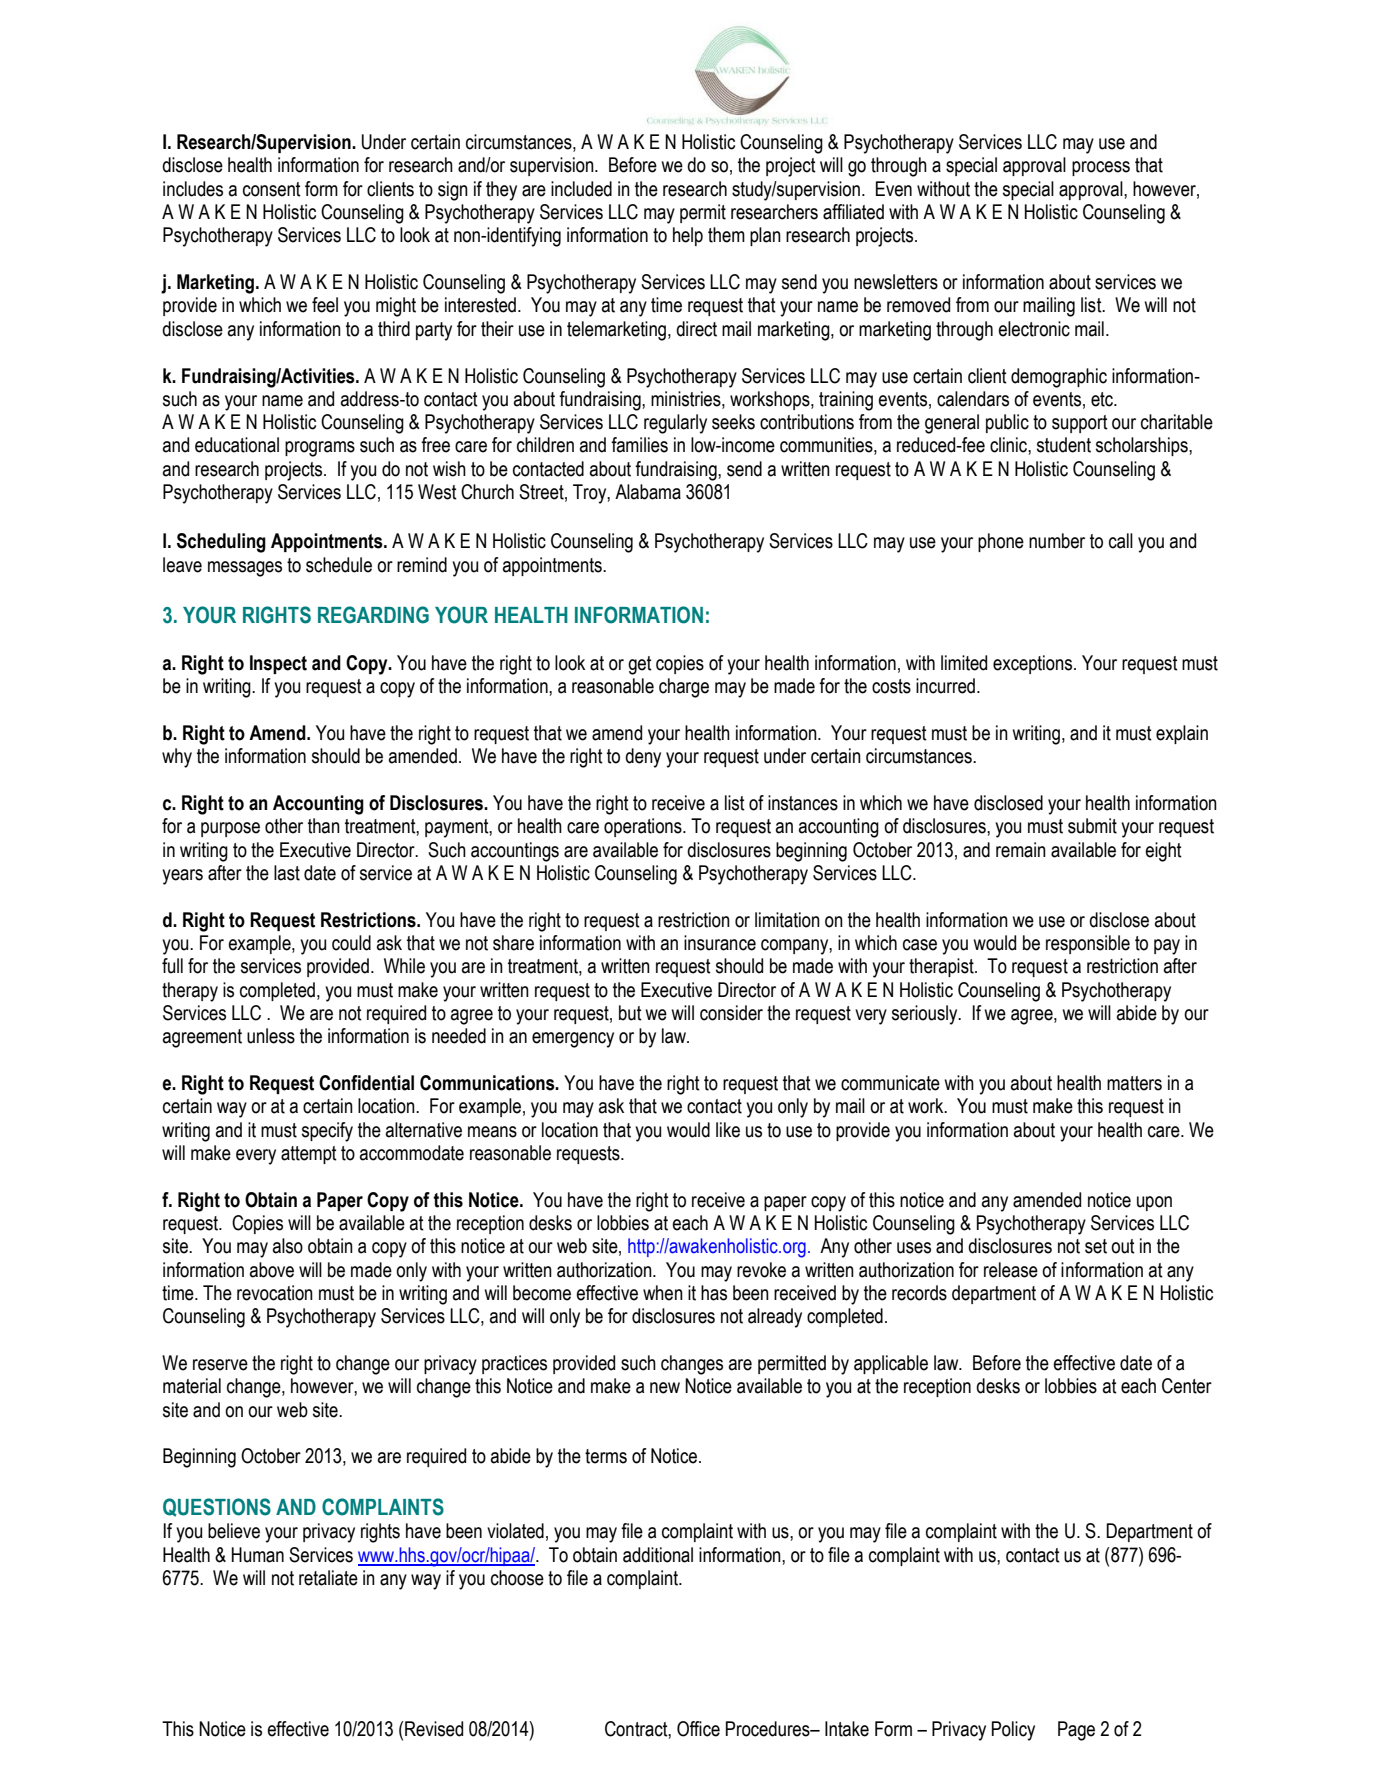 Image resolution: width=1382 pixels, height=1789 pixels. Describe the element at coordinates (1101, 168) in the image. I see `process` at that location.
